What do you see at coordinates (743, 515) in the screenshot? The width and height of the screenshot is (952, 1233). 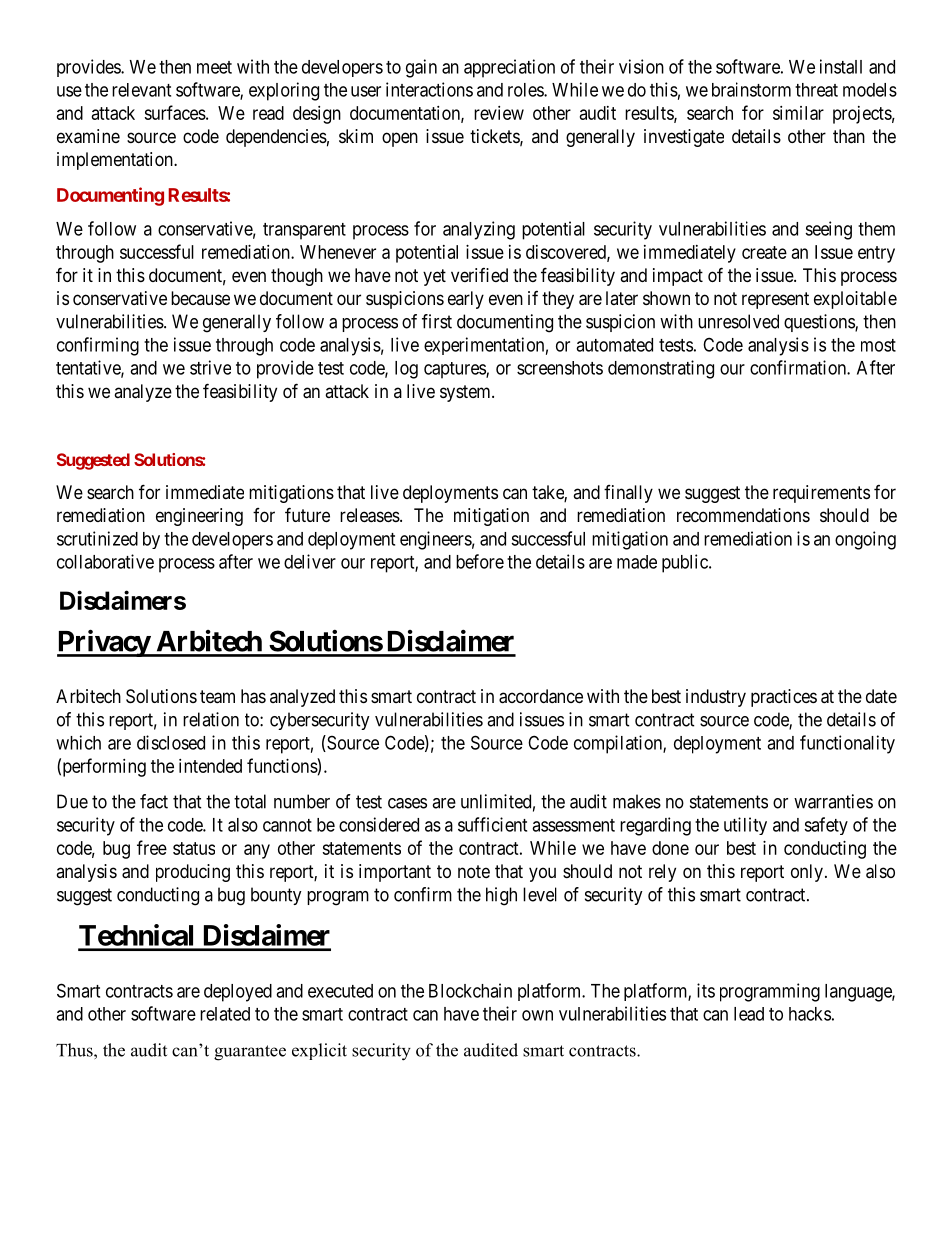 I see `recommendations` at bounding box center [743, 515].
